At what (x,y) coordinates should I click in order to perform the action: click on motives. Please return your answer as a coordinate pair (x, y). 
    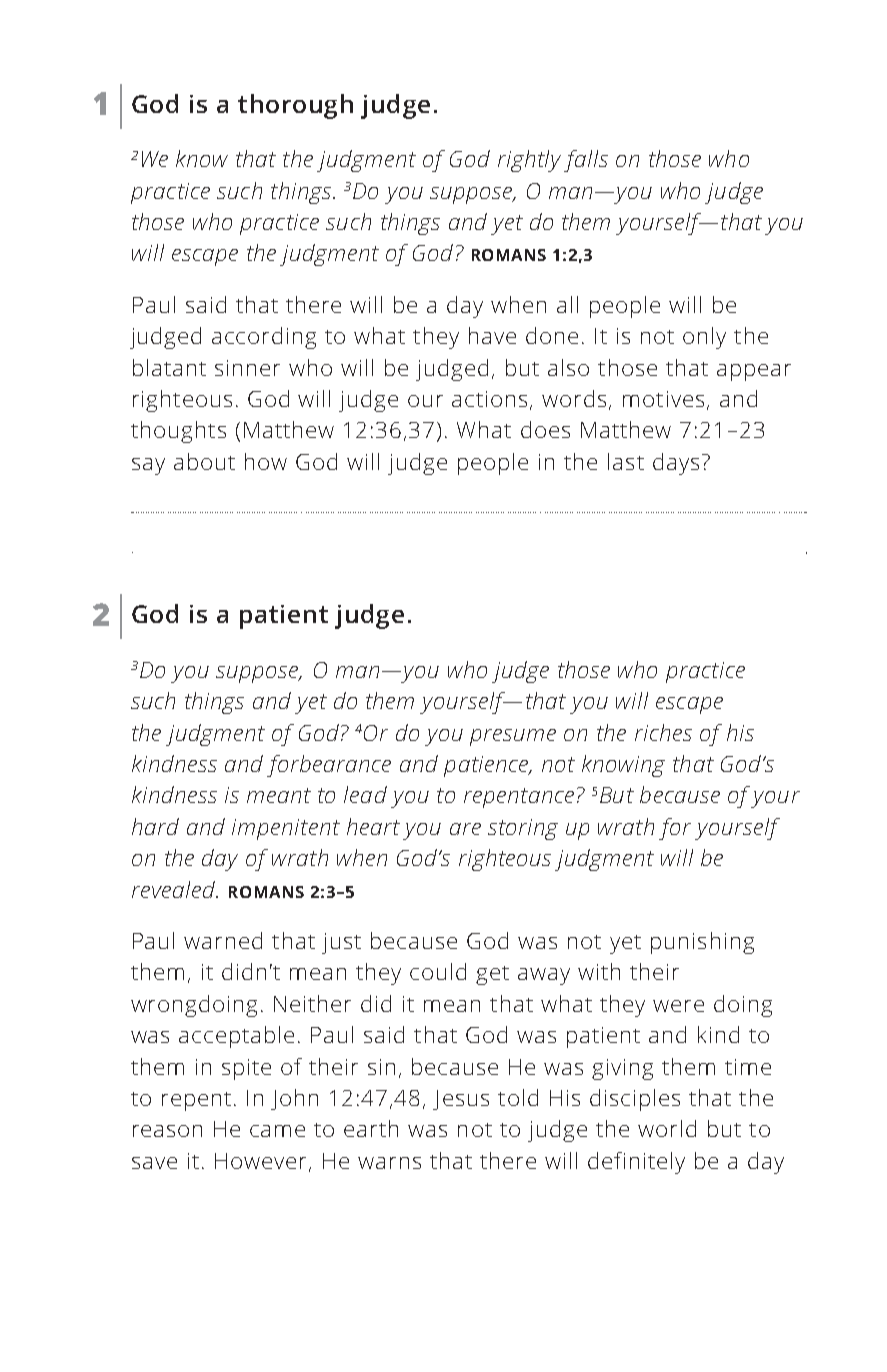
    Looking at the image, I should click on (663, 399).
